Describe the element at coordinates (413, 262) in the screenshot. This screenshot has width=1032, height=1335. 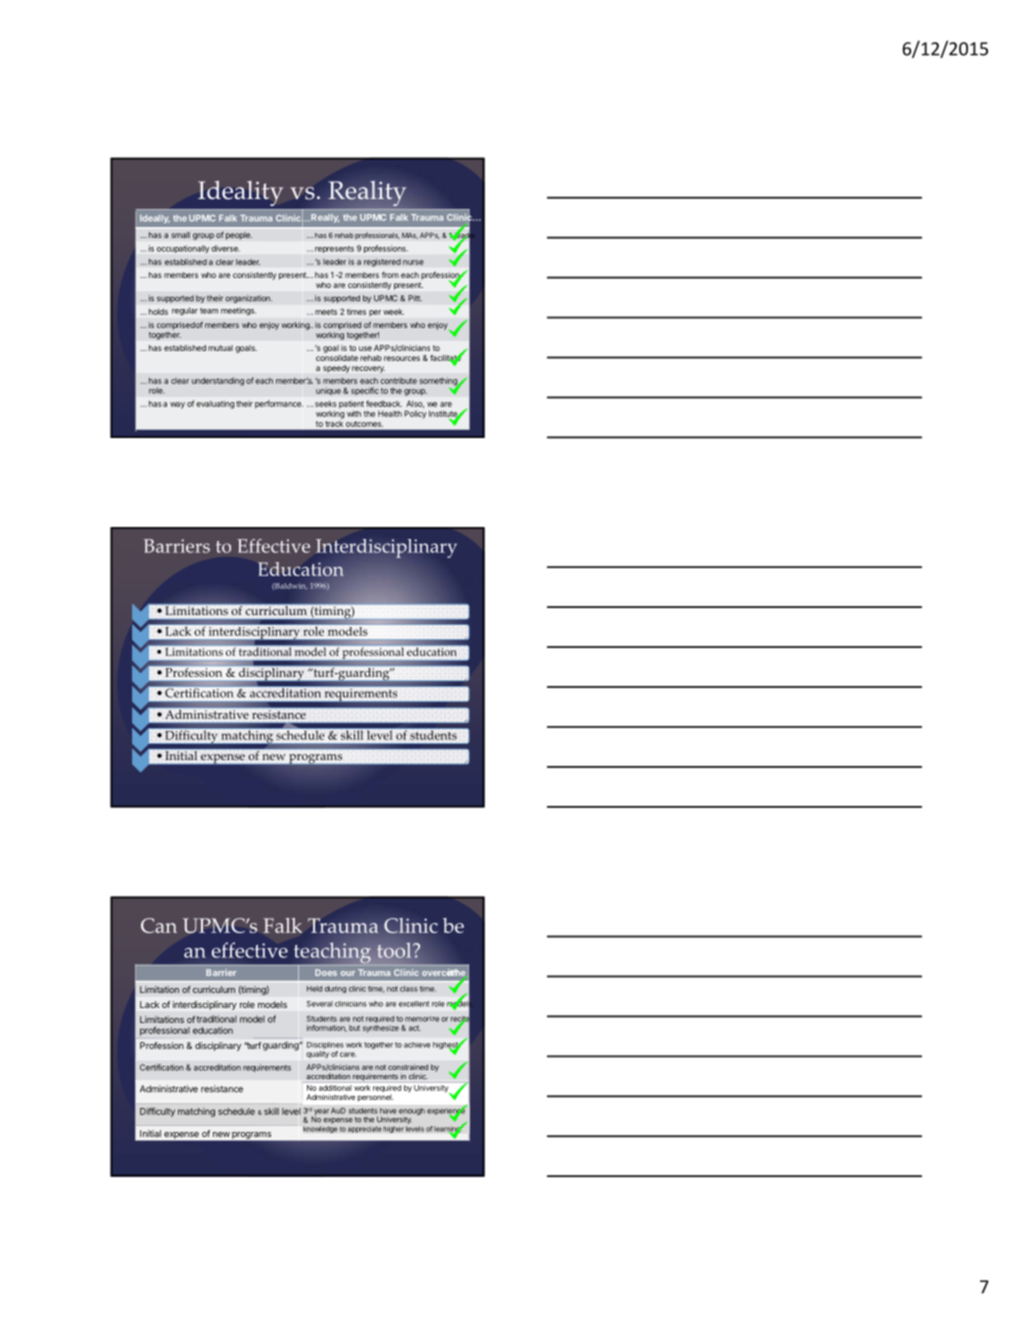
I see `nurse` at that location.
